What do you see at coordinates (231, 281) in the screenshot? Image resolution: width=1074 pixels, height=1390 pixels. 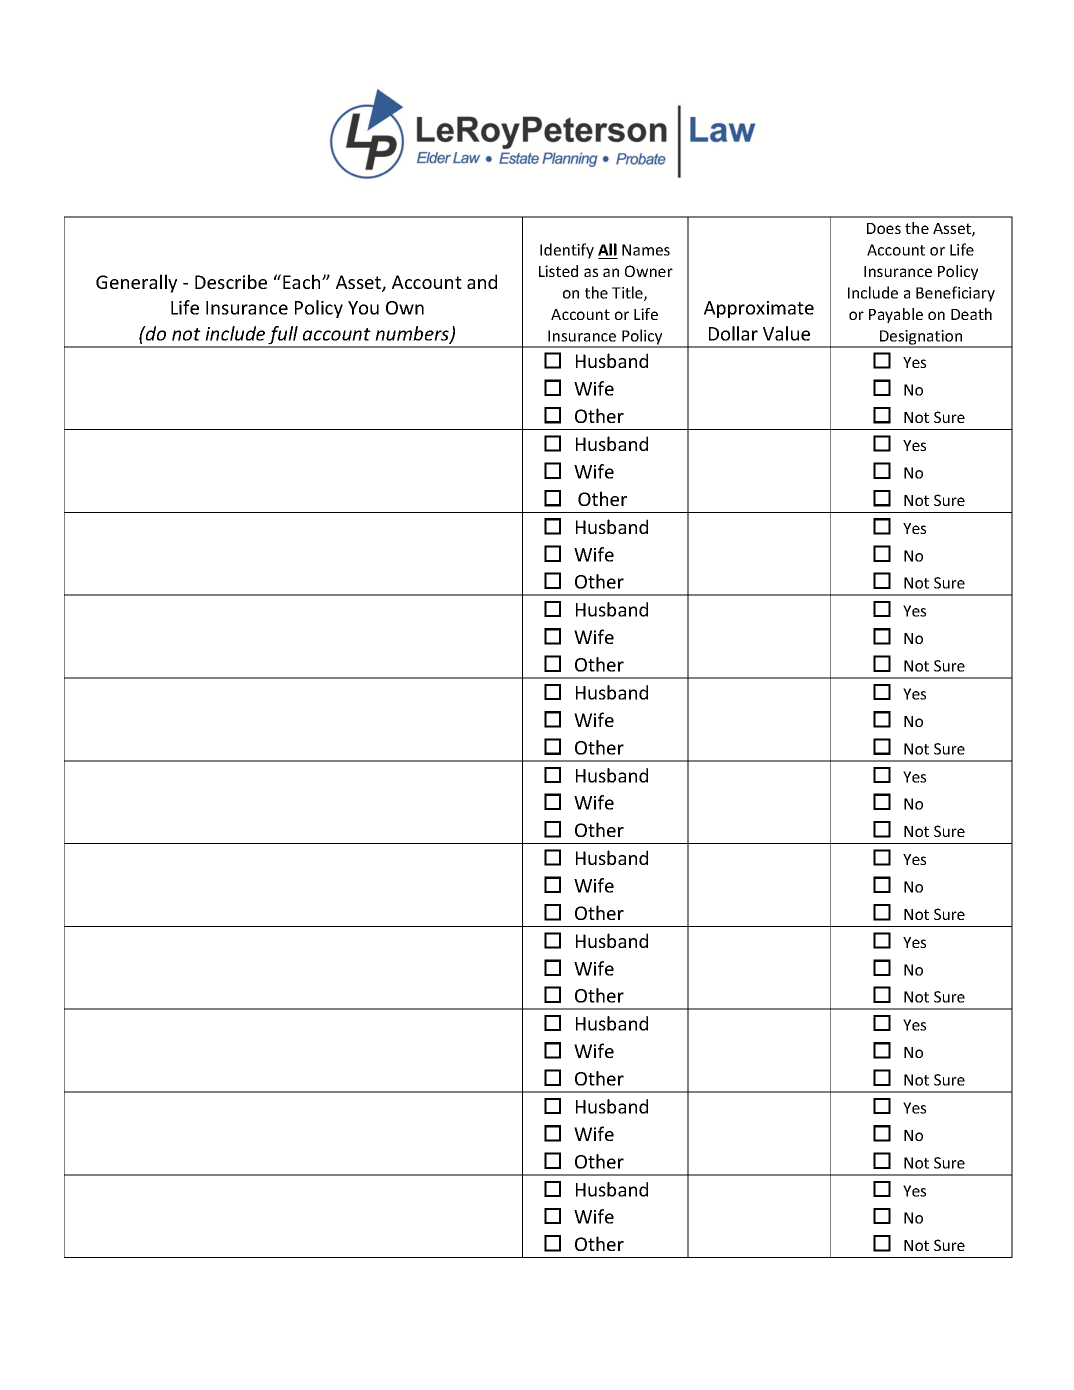 I see `Describe` at bounding box center [231, 281].
